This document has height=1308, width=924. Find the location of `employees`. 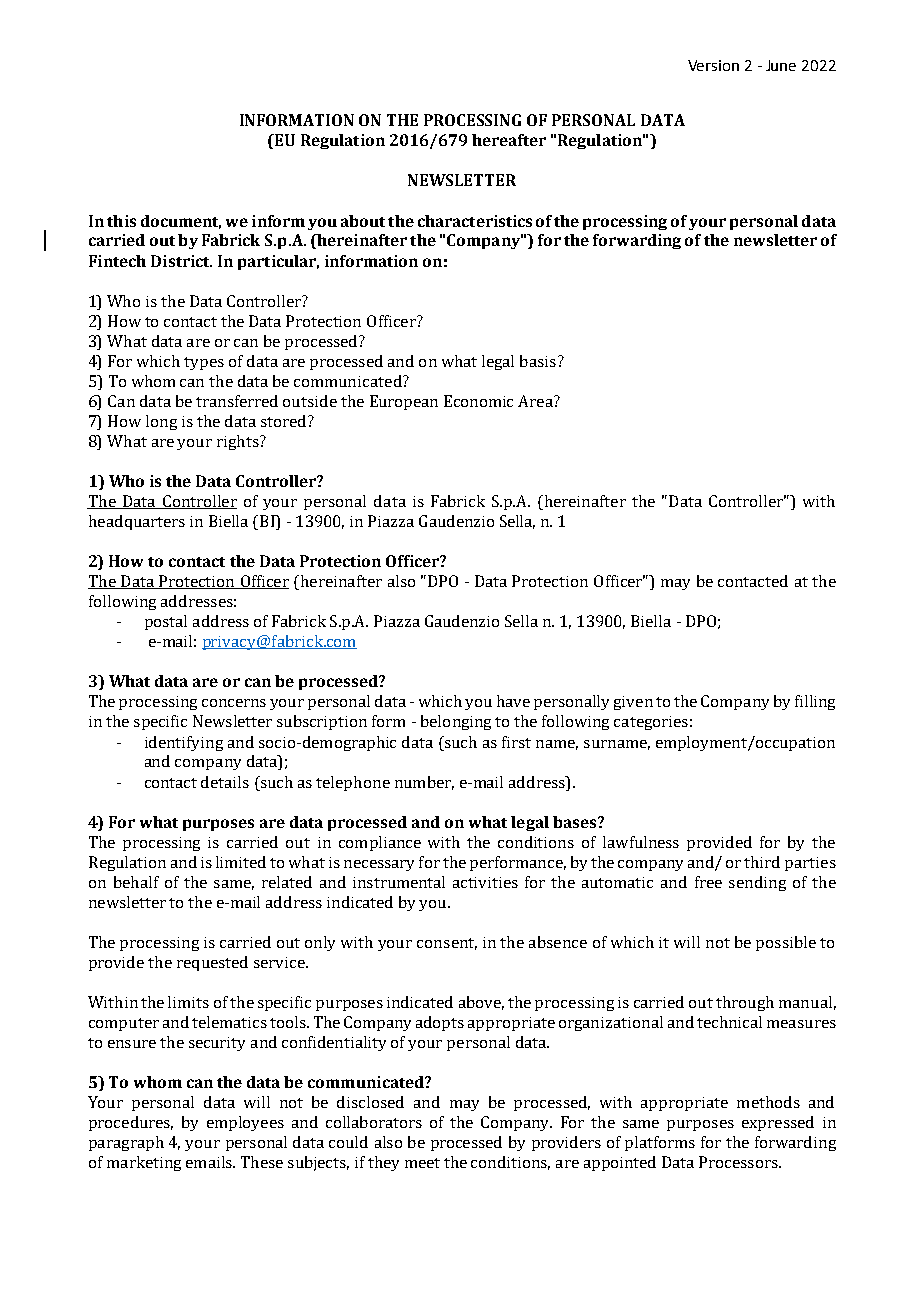

employees is located at coordinates (245, 1123).
